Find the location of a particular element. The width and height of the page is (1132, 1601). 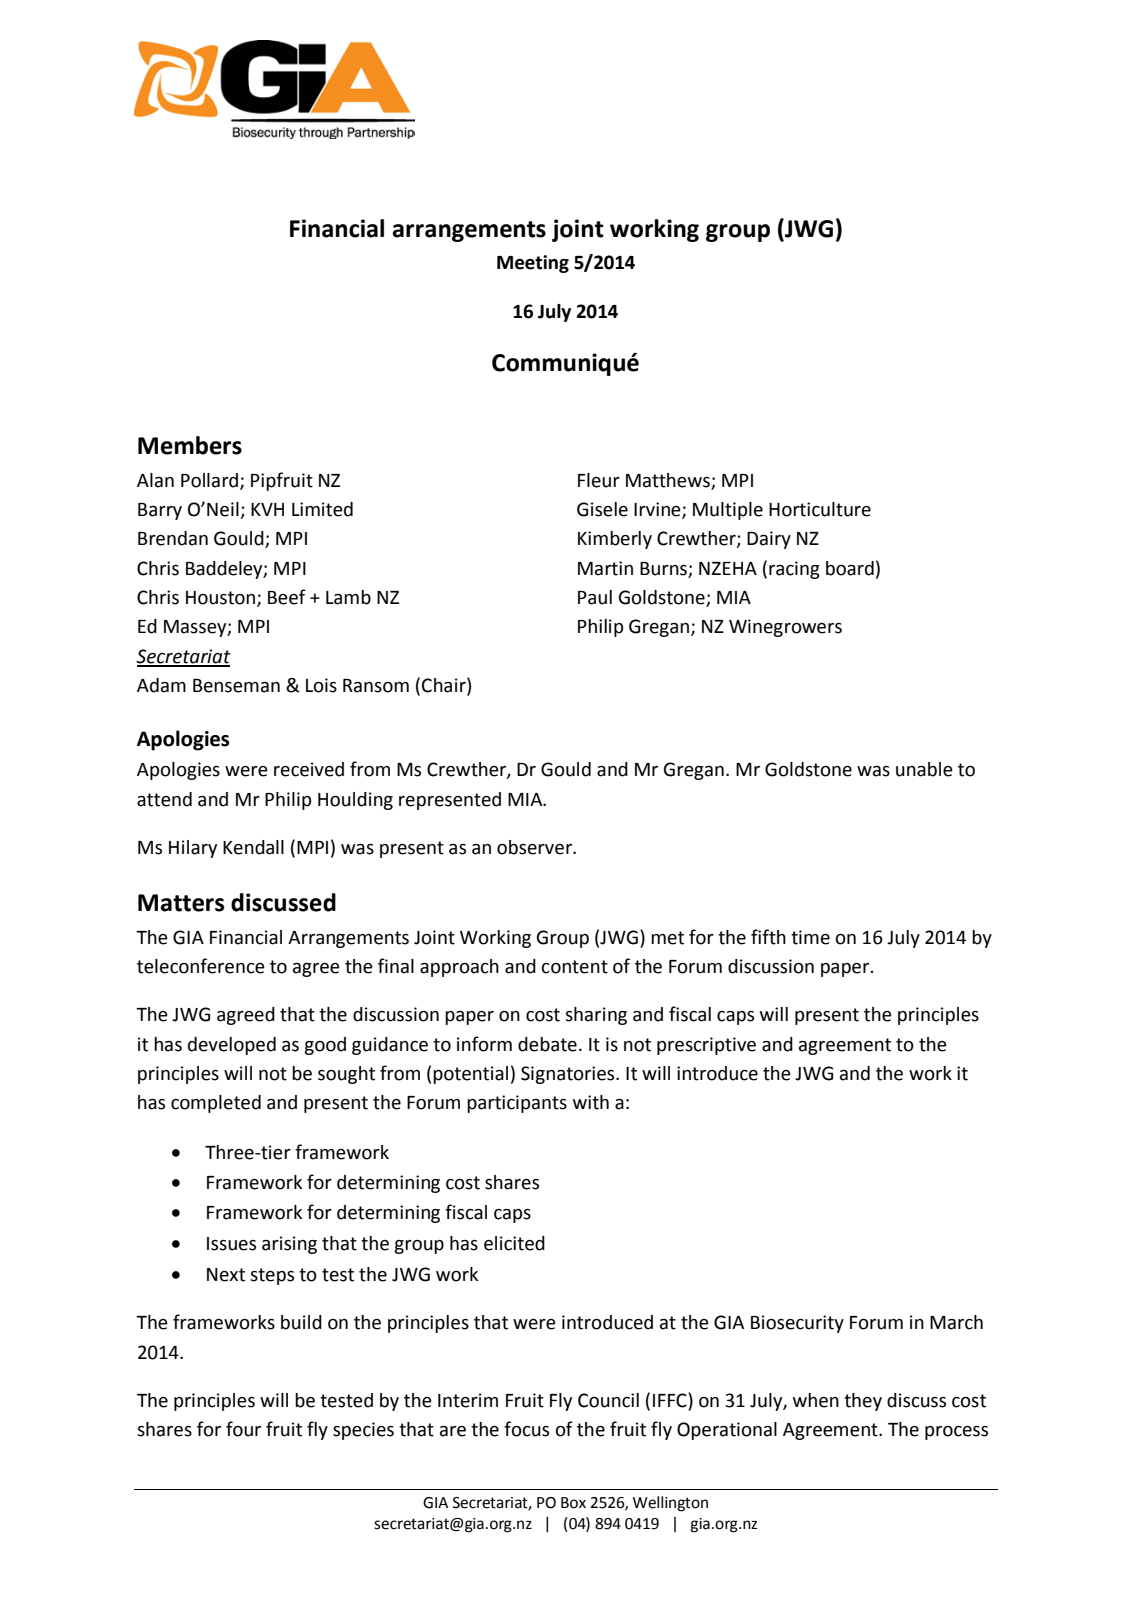

four is located at coordinates (243, 1429).
